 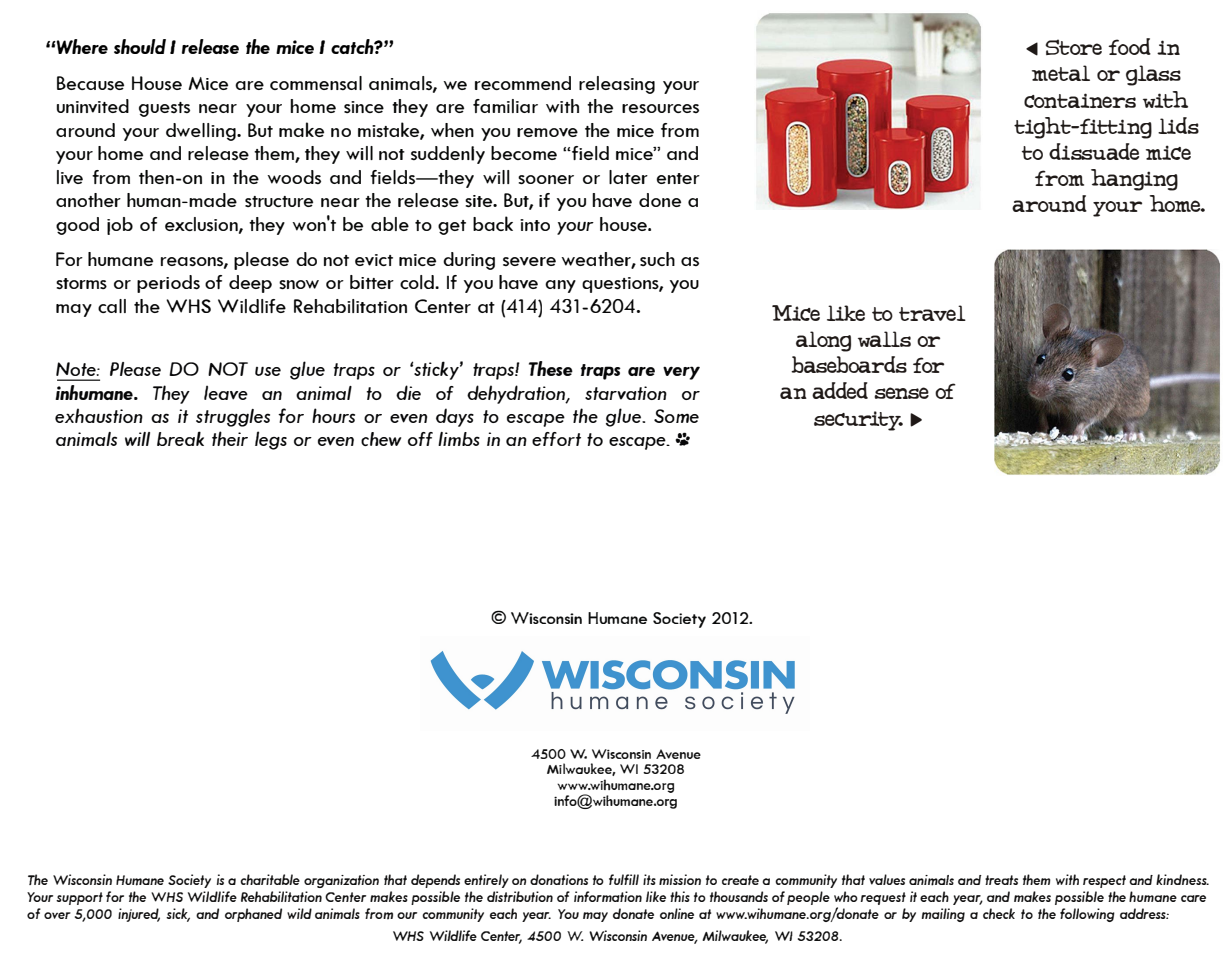 I want to click on releasing, so click(x=617, y=85).
